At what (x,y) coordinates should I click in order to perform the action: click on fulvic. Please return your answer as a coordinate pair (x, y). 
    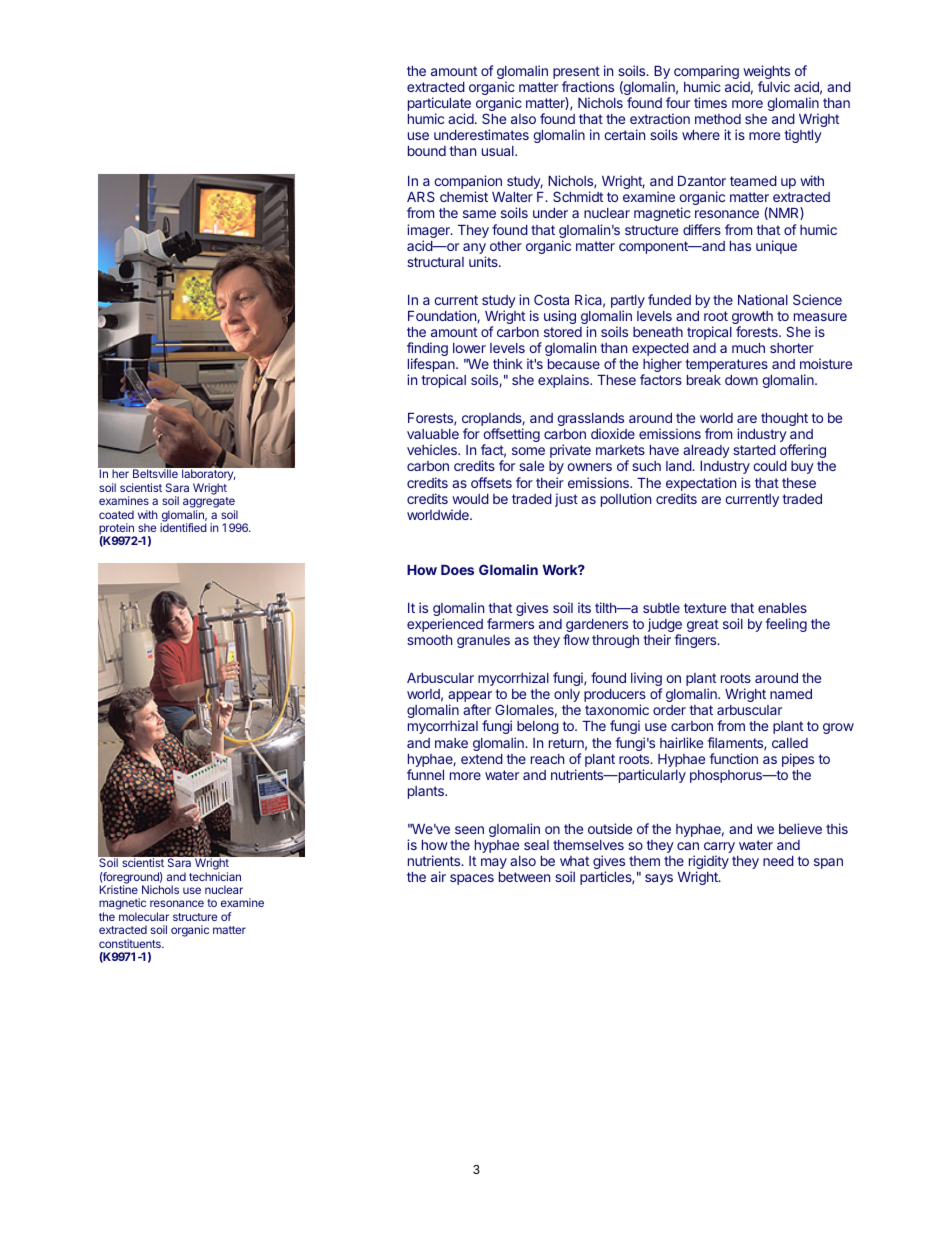
    Looking at the image, I should click on (774, 86).
